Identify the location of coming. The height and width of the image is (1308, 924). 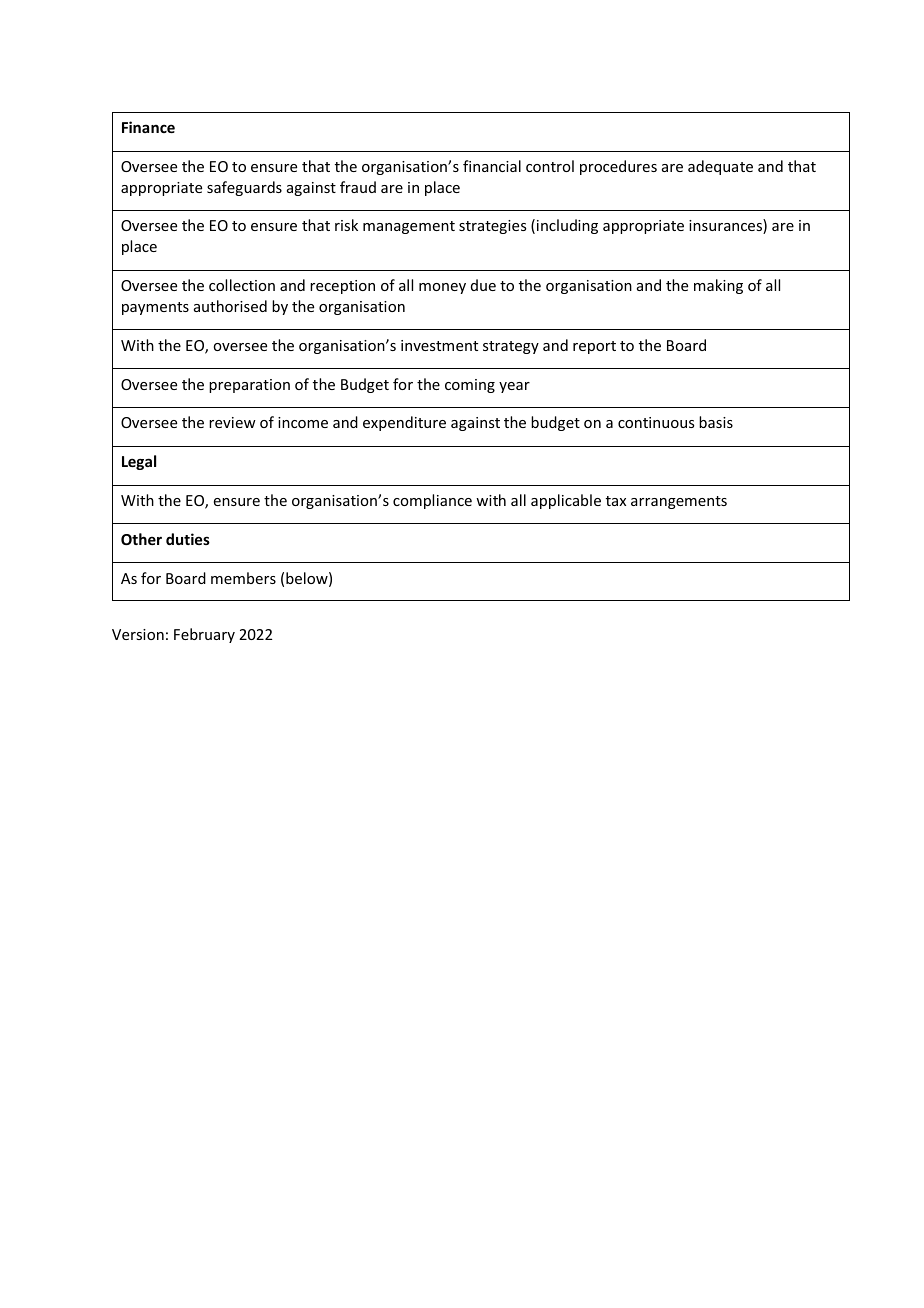
(470, 386).
